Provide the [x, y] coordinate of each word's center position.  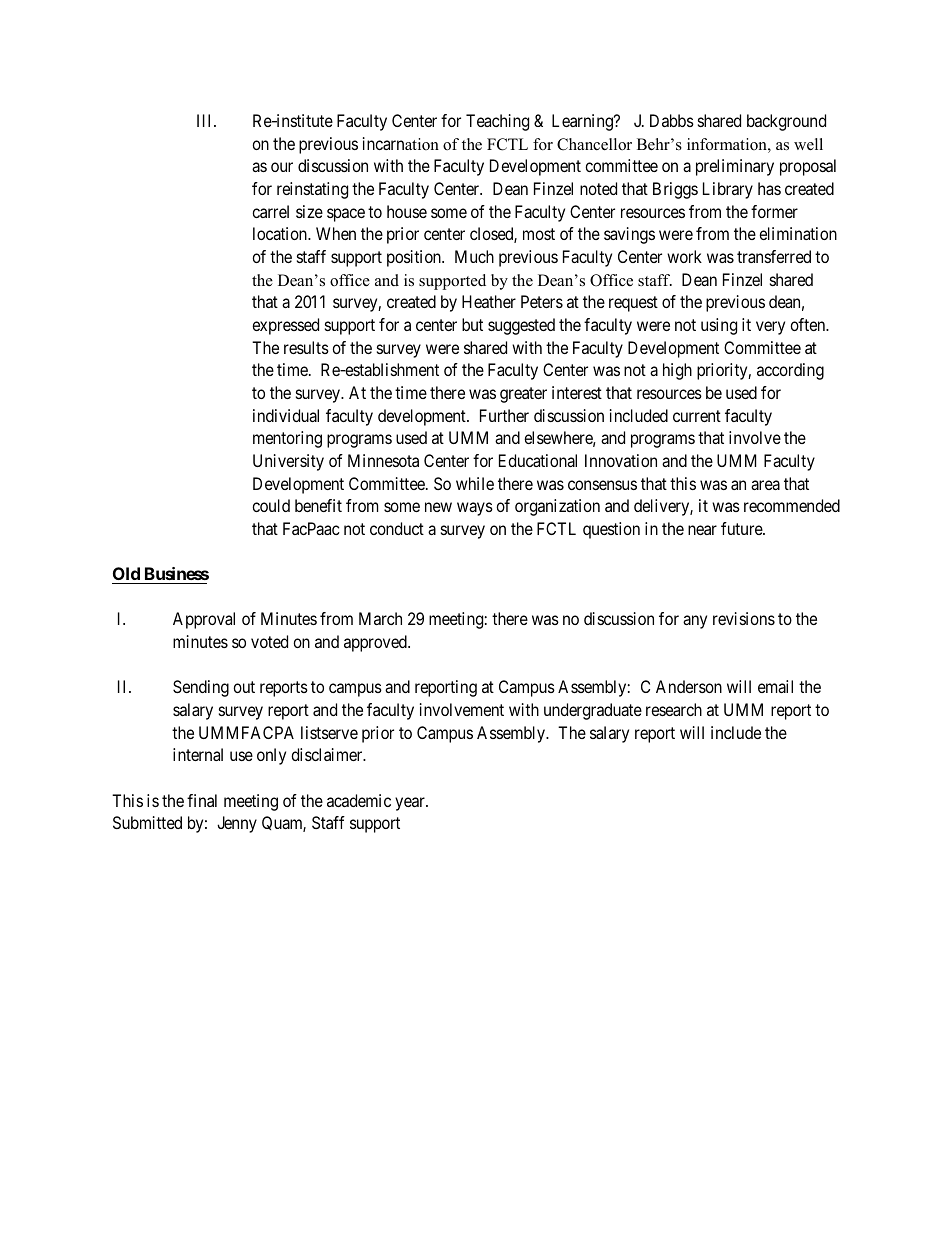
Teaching [497, 122]
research [674, 709]
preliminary [735, 167]
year [411, 804]
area [765, 485]
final [202, 800]
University [288, 462]
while [475, 483]
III [206, 120]
